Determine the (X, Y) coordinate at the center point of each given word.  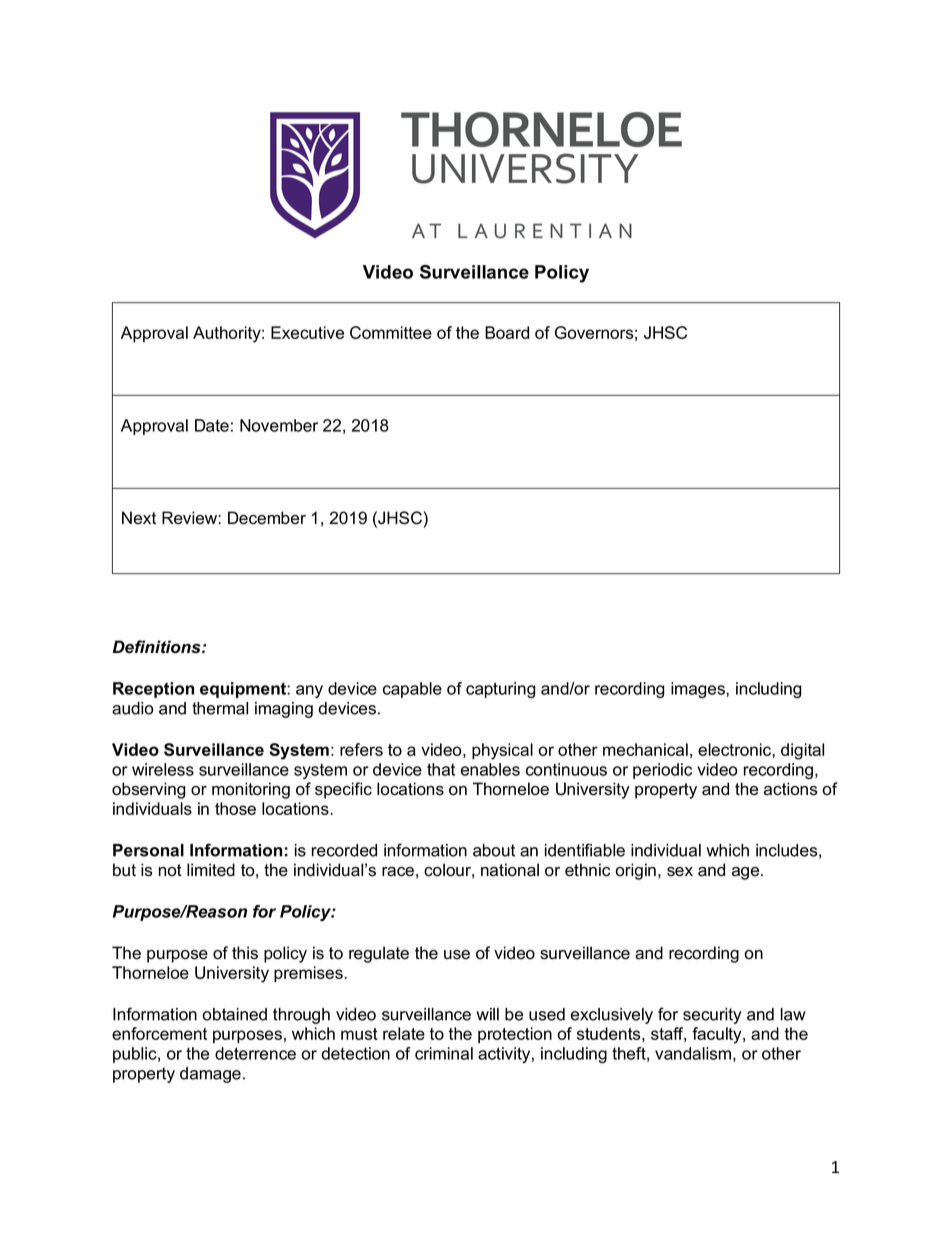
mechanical (645, 749)
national (510, 870)
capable (412, 690)
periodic (662, 771)
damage (210, 1075)
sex (680, 872)
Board (507, 332)
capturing (501, 690)
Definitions (158, 647)
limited (211, 870)
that (441, 769)
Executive (307, 332)
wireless (163, 769)
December (267, 518)
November (279, 425)
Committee (391, 332)
